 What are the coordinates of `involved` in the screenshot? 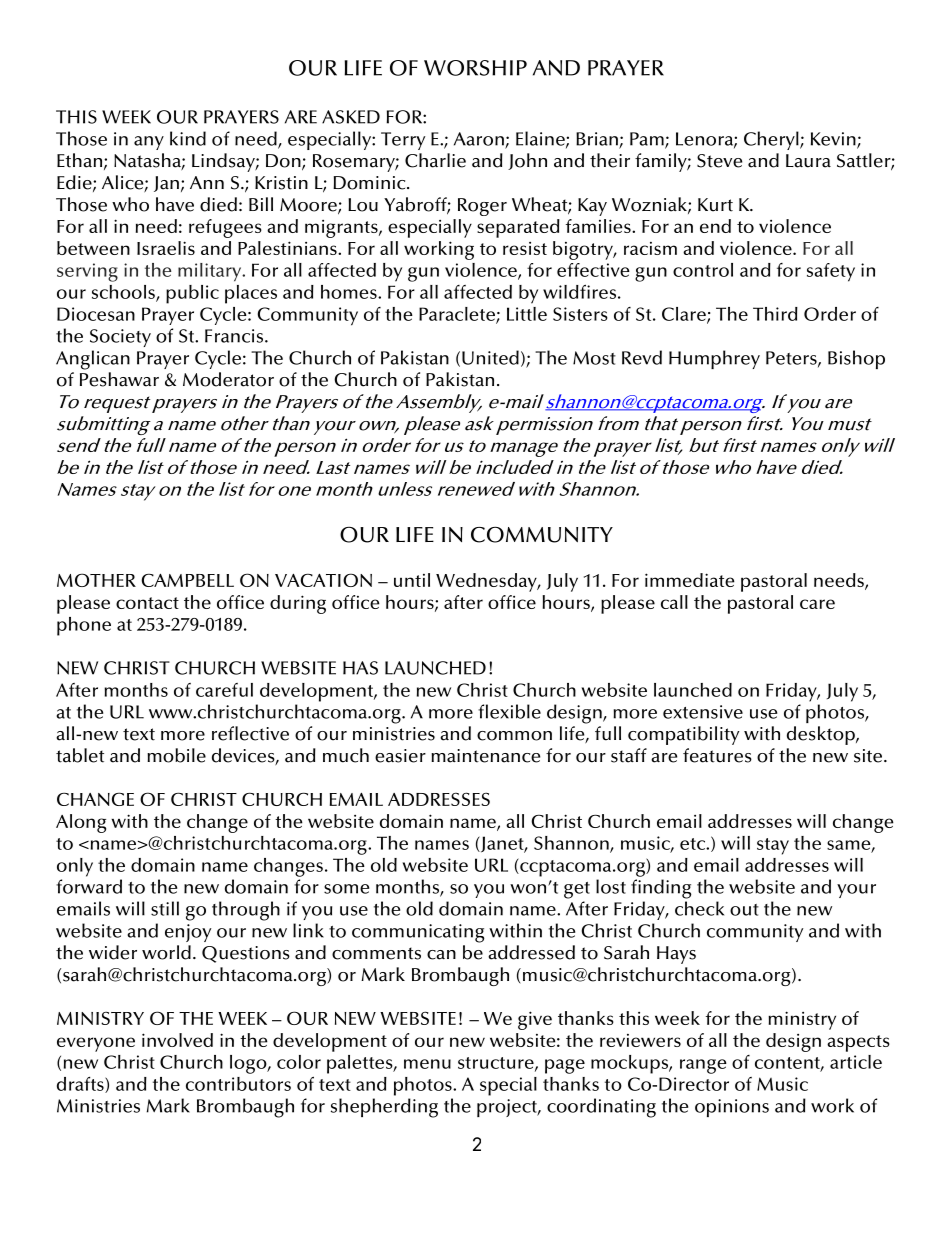 It's located at (177, 1040).
